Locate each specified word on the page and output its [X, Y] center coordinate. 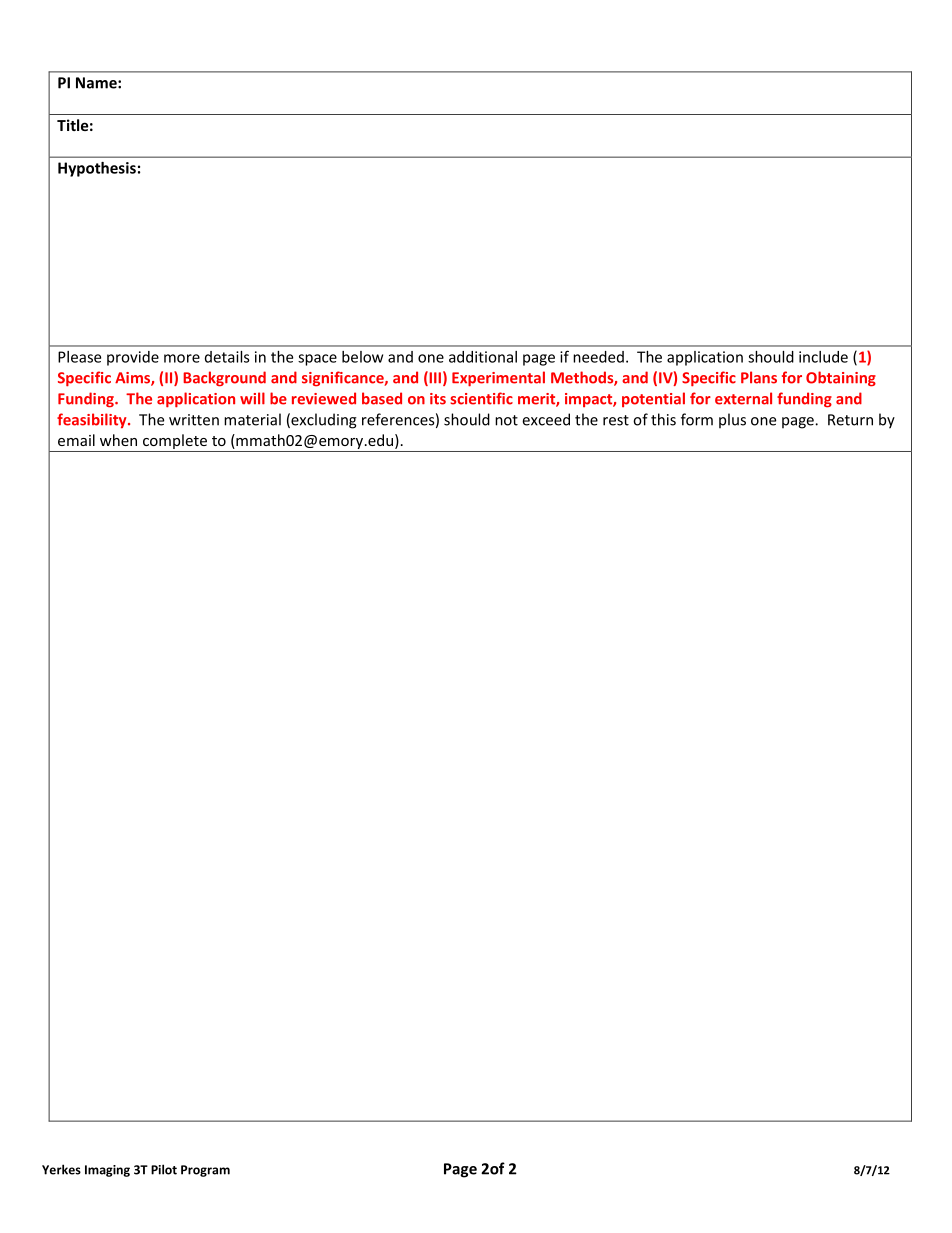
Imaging [107, 1171]
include [823, 357]
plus [732, 421]
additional [483, 357]
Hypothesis [97, 169]
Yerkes [61, 1169]
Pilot [164, 1169]
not [506, 420]
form [697, 419]
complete [175, 443]
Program [205, 1171]
